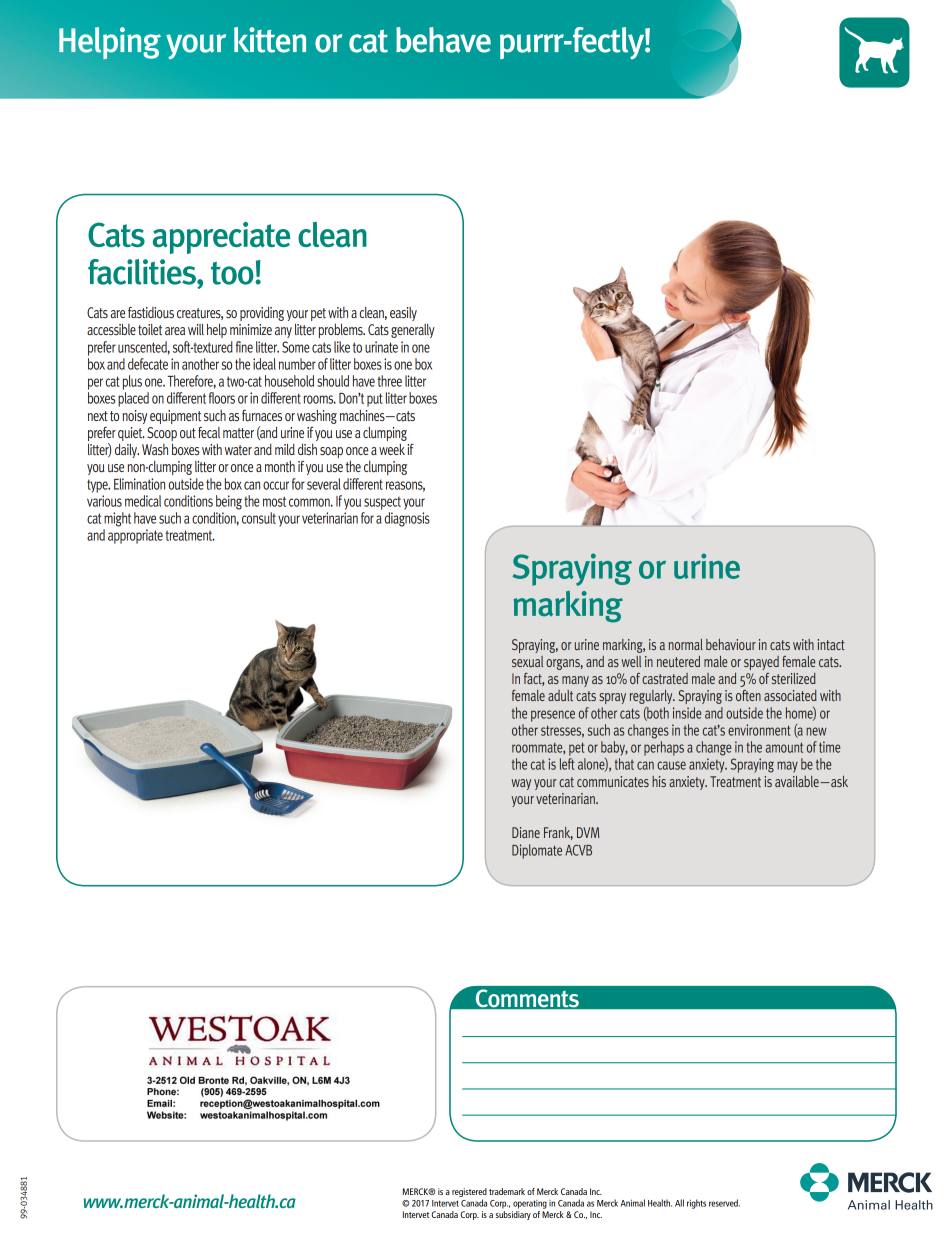  What do you see at coordinates (537, 851) in the document?
I see `Diplomate` at bounding box center [537, 851].
